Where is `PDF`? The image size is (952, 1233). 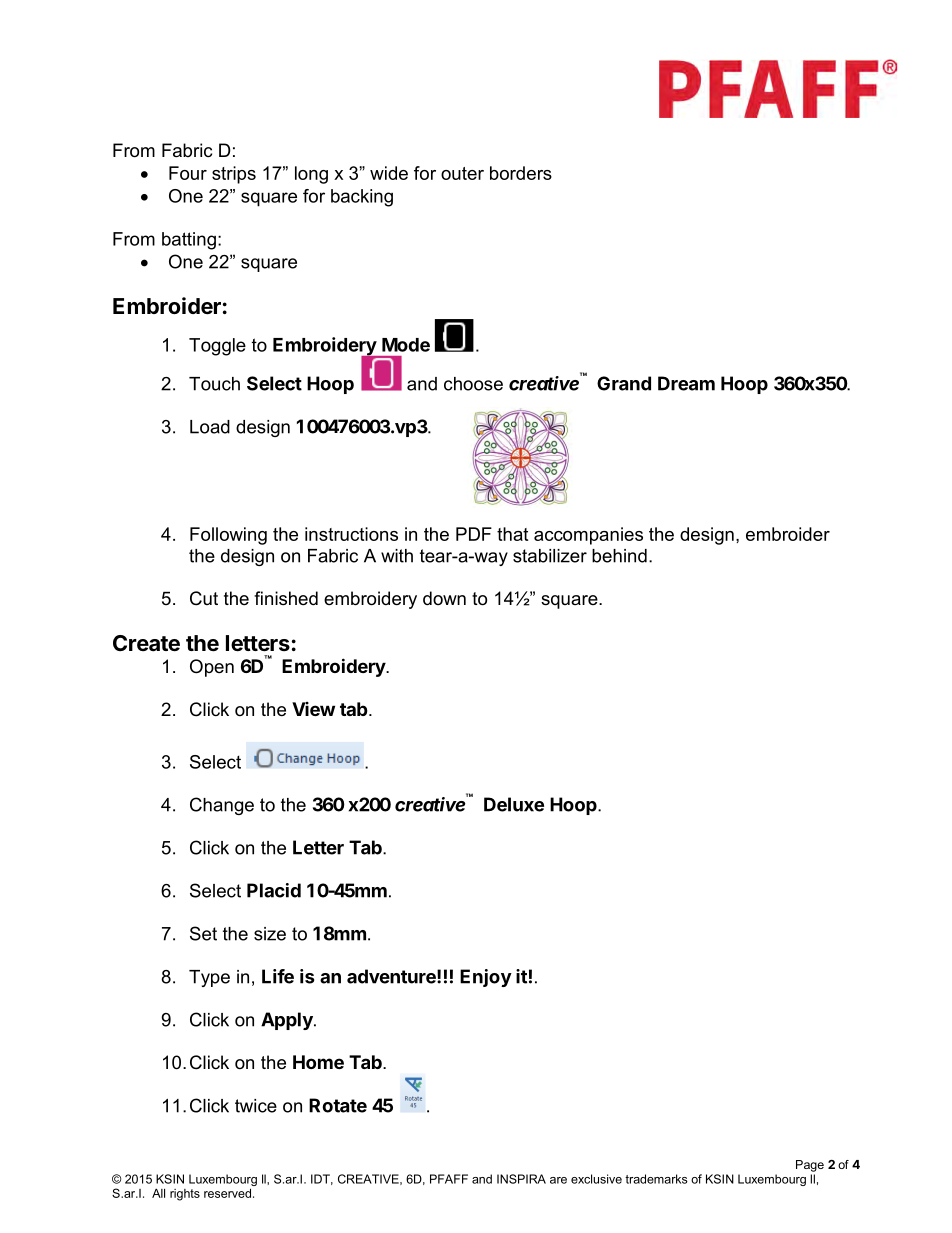
PDF is located at coordinates (474, 534).
